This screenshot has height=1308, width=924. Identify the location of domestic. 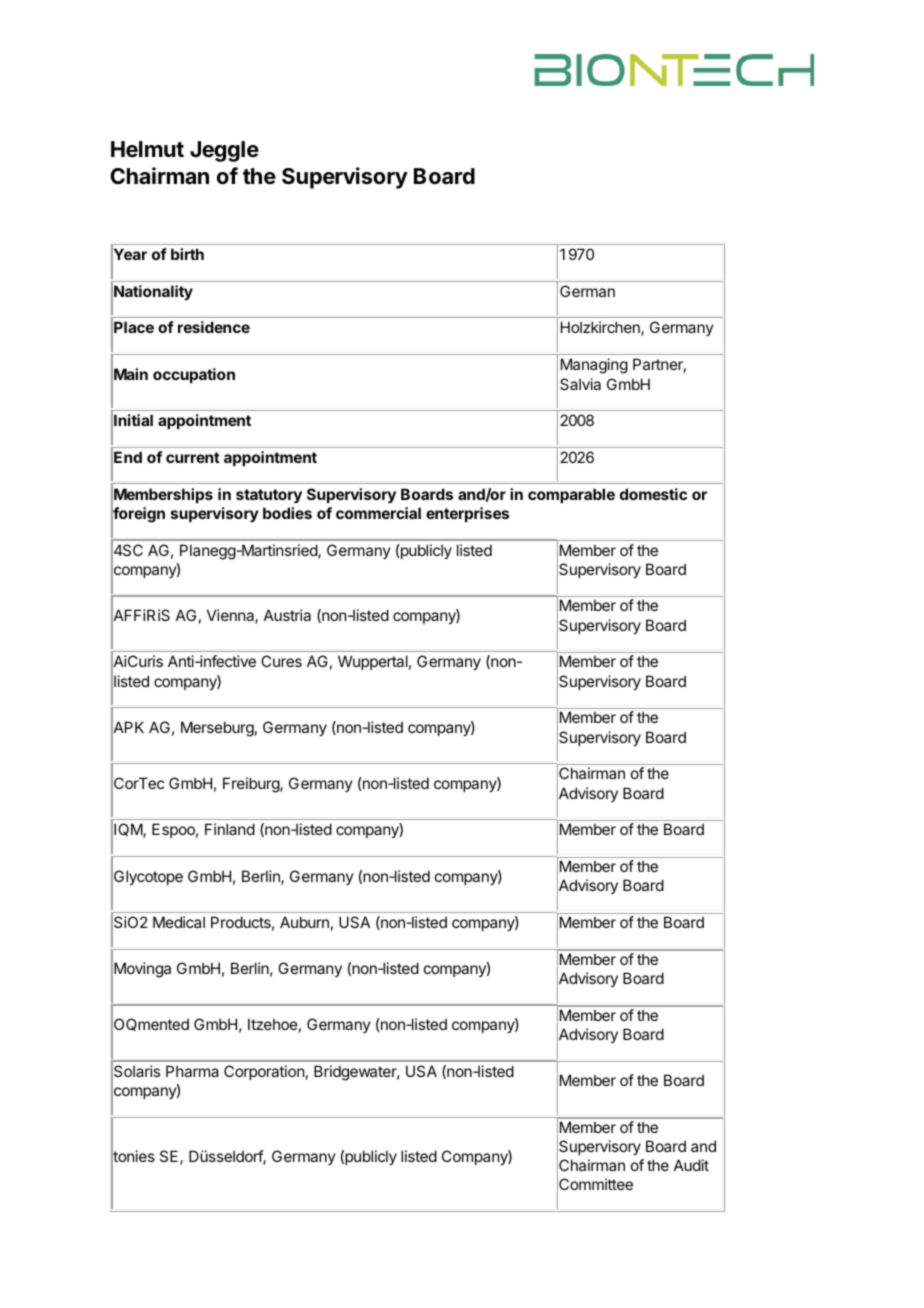
(653, 494).
